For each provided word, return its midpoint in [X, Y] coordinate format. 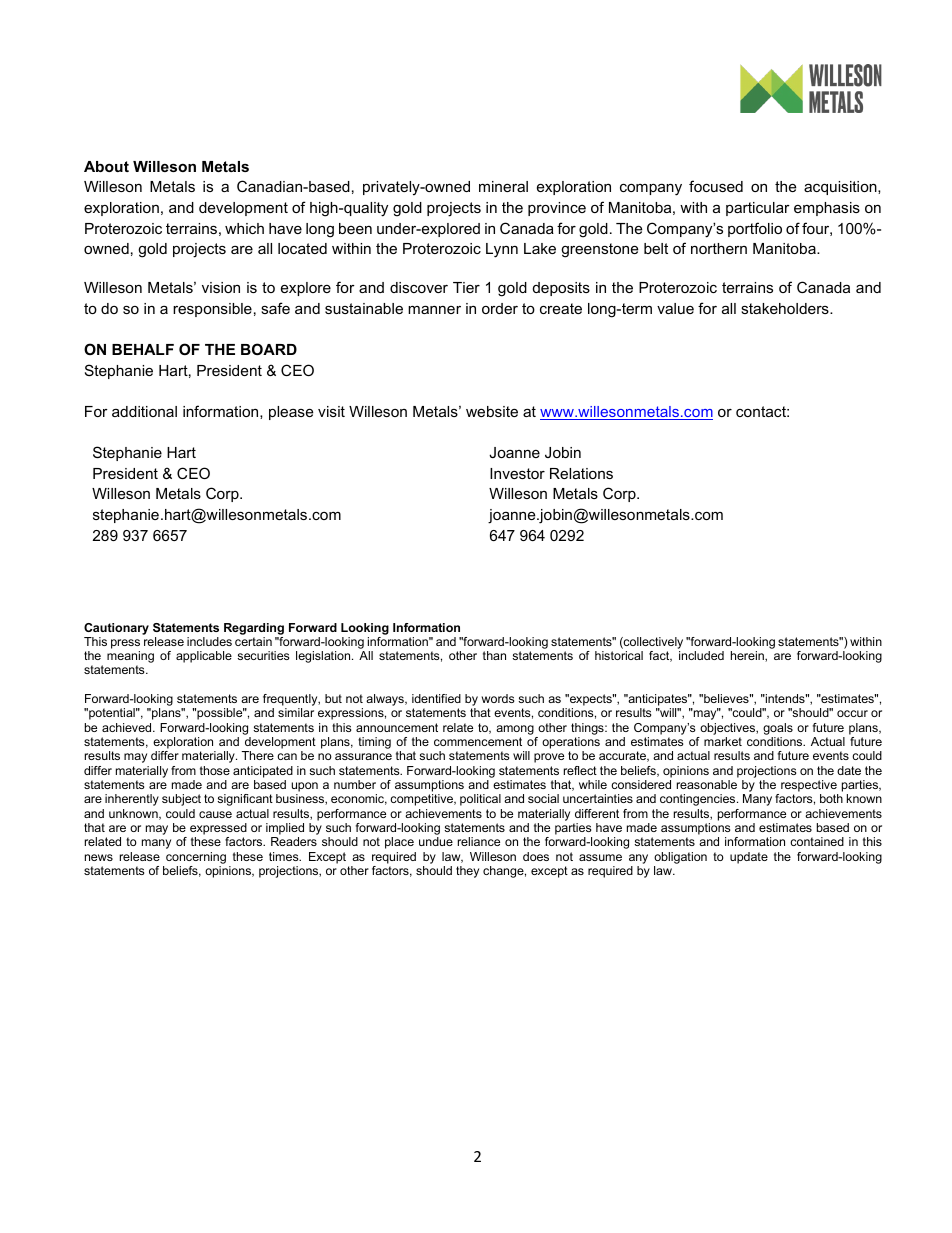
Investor [517, 473]
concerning [196, 858]
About [106, 166]
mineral [503, 186]
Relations [581, 473]
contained [817, 841]
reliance [479, 841]
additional [144, 411]
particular [758, 209]
